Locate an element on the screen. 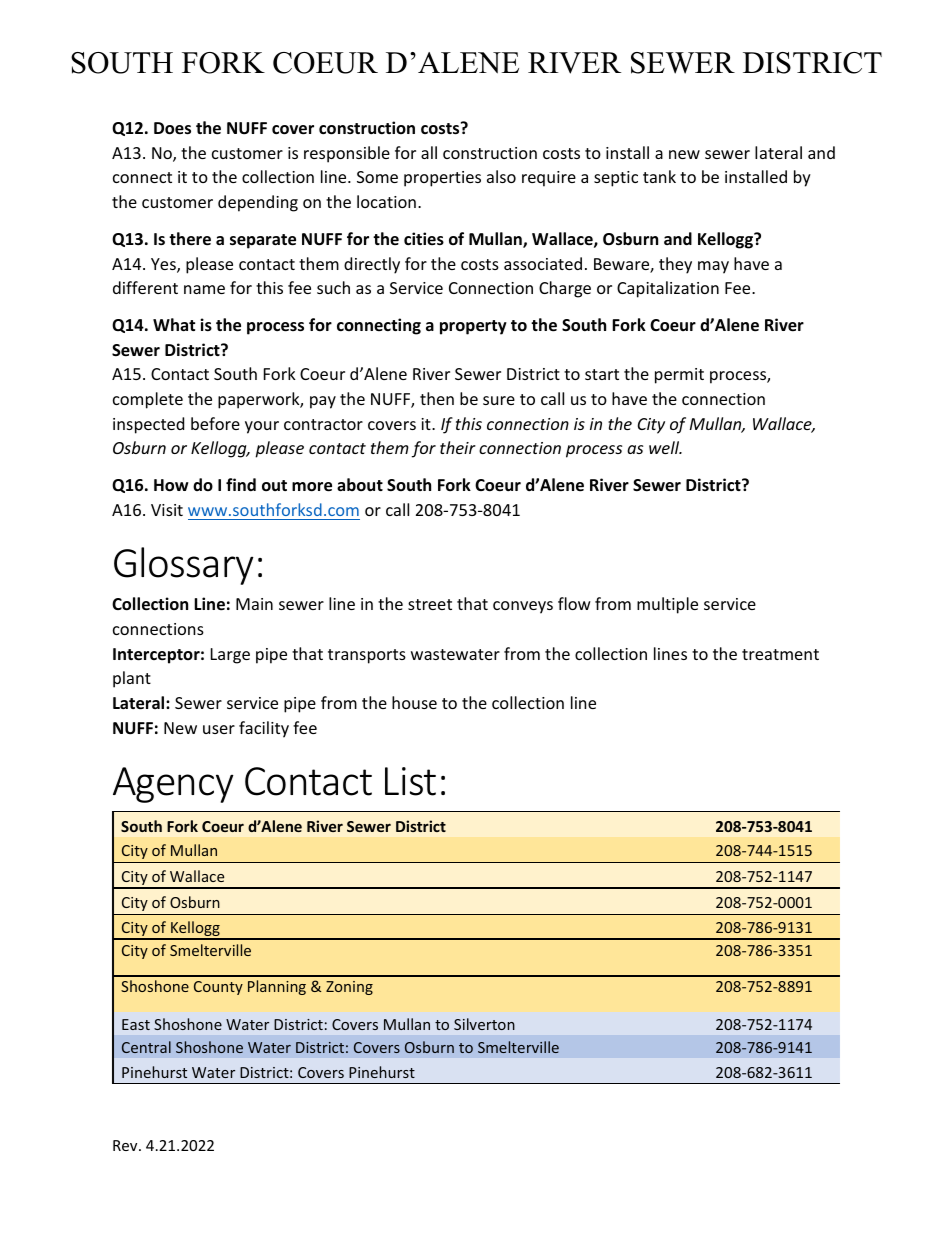 This screenshot has height=1233, width=952. well is located at coordinates (665, 447).
